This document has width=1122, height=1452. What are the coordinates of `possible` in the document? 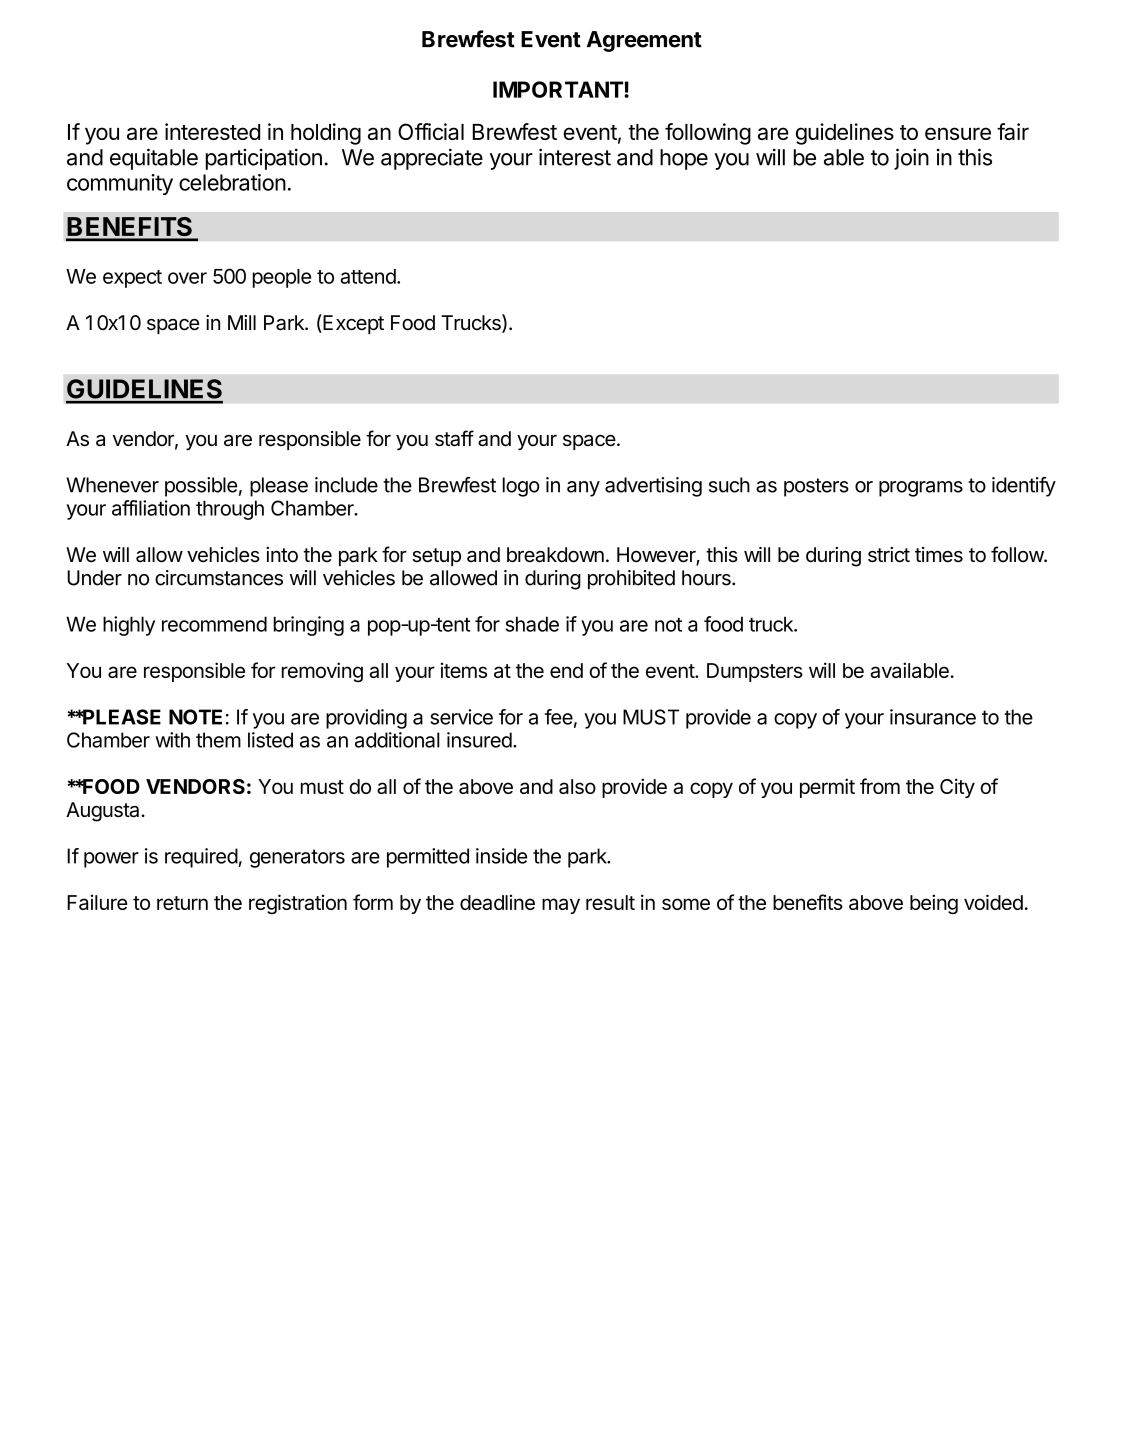 It's located at (201, 487).
